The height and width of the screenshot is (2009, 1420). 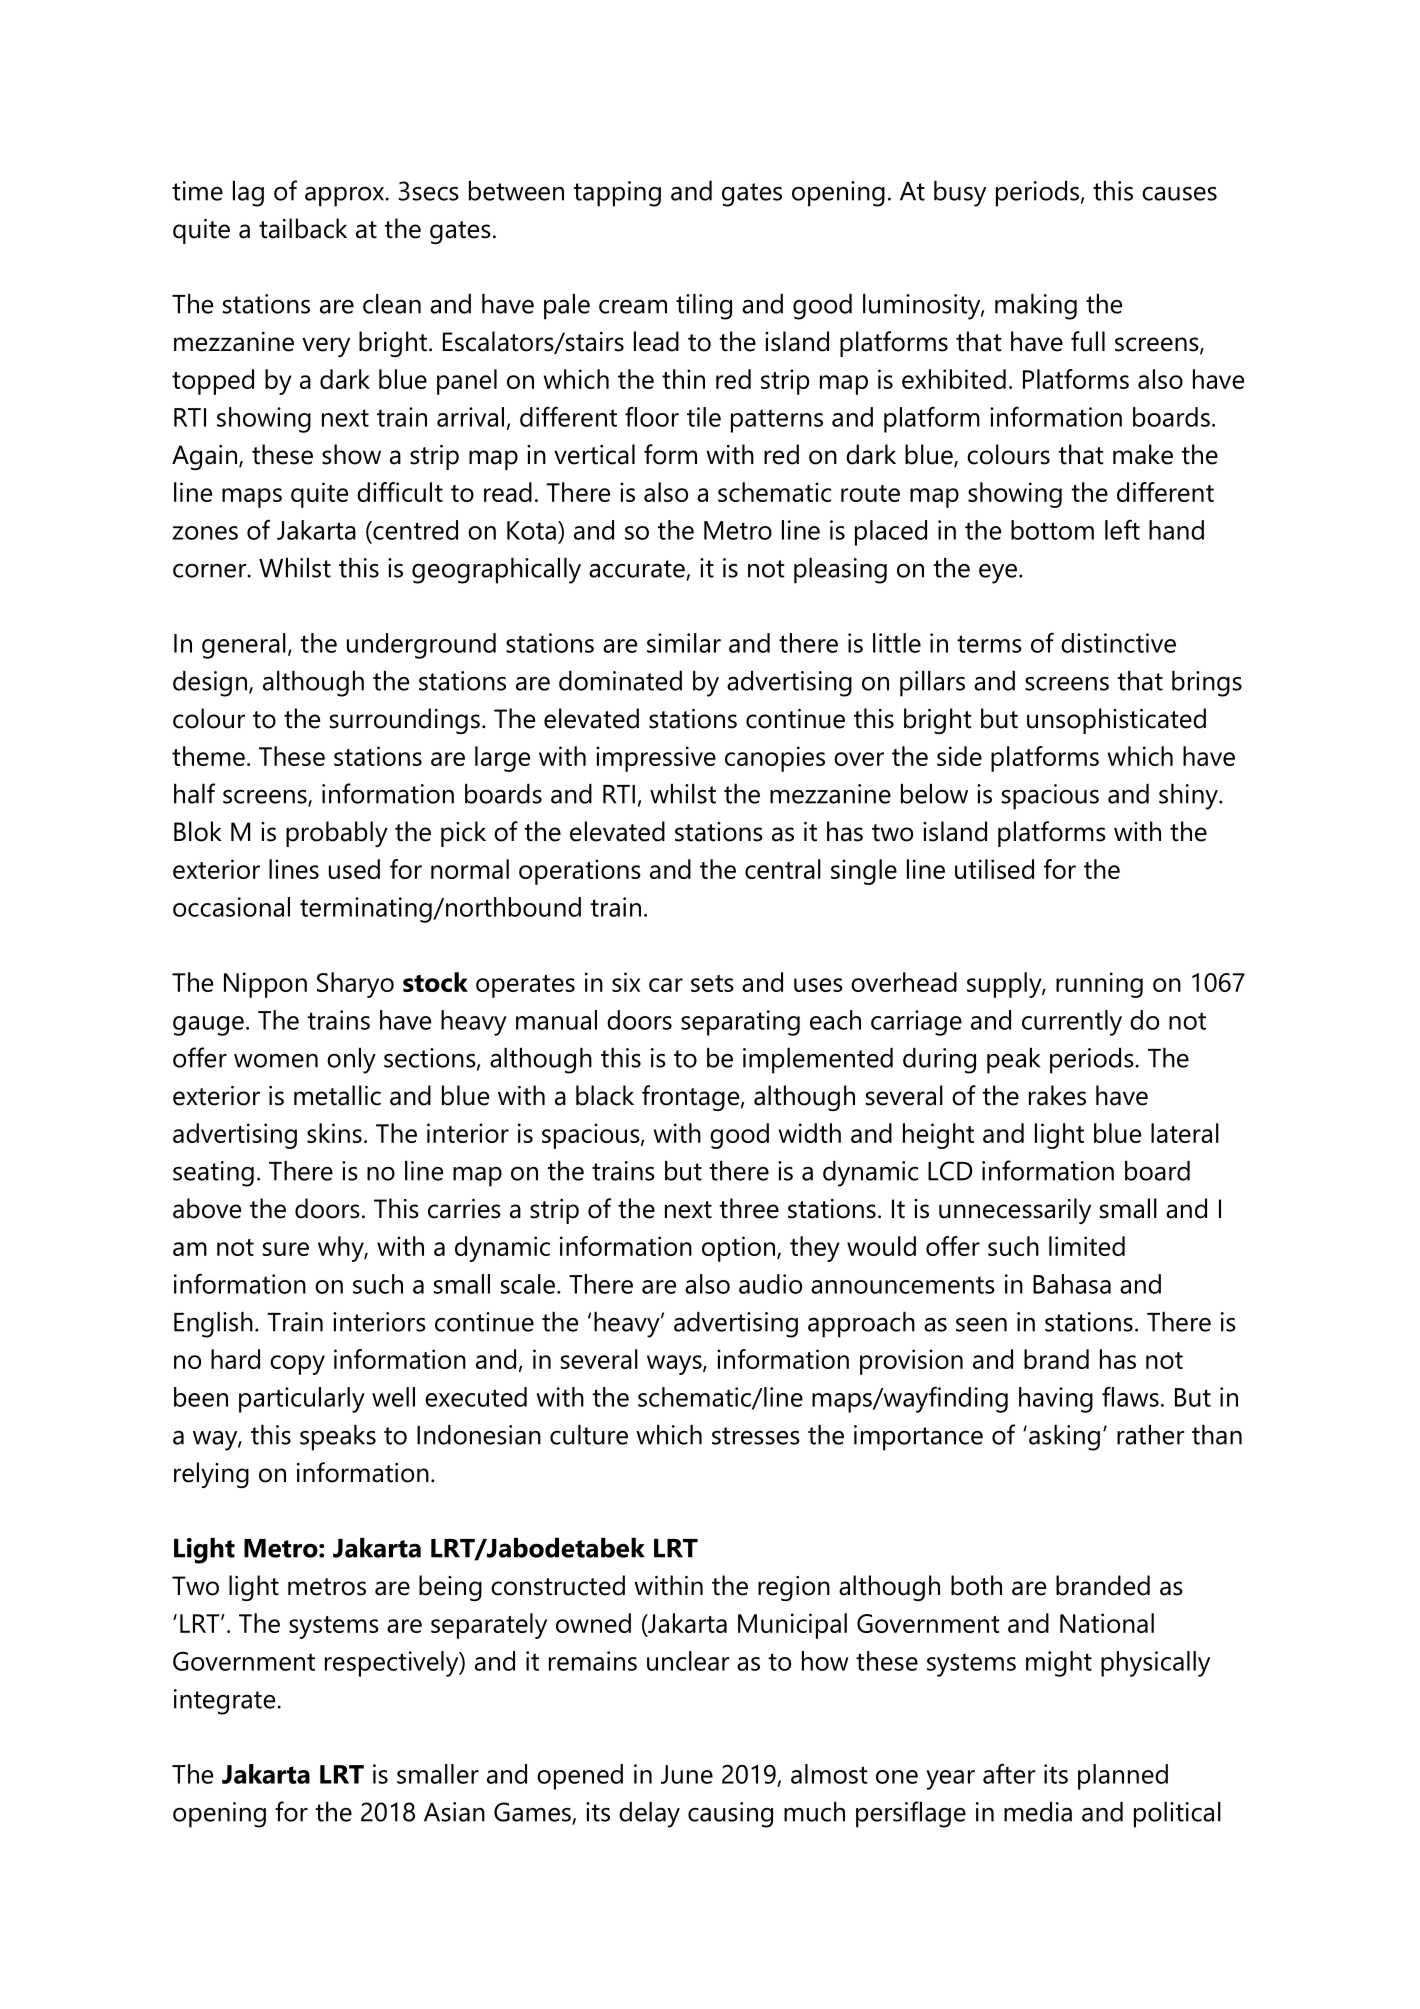 What do you see at coordinates (738, 1249) in the screenshot?
I see `option` at bounding box center [738, 1249].
